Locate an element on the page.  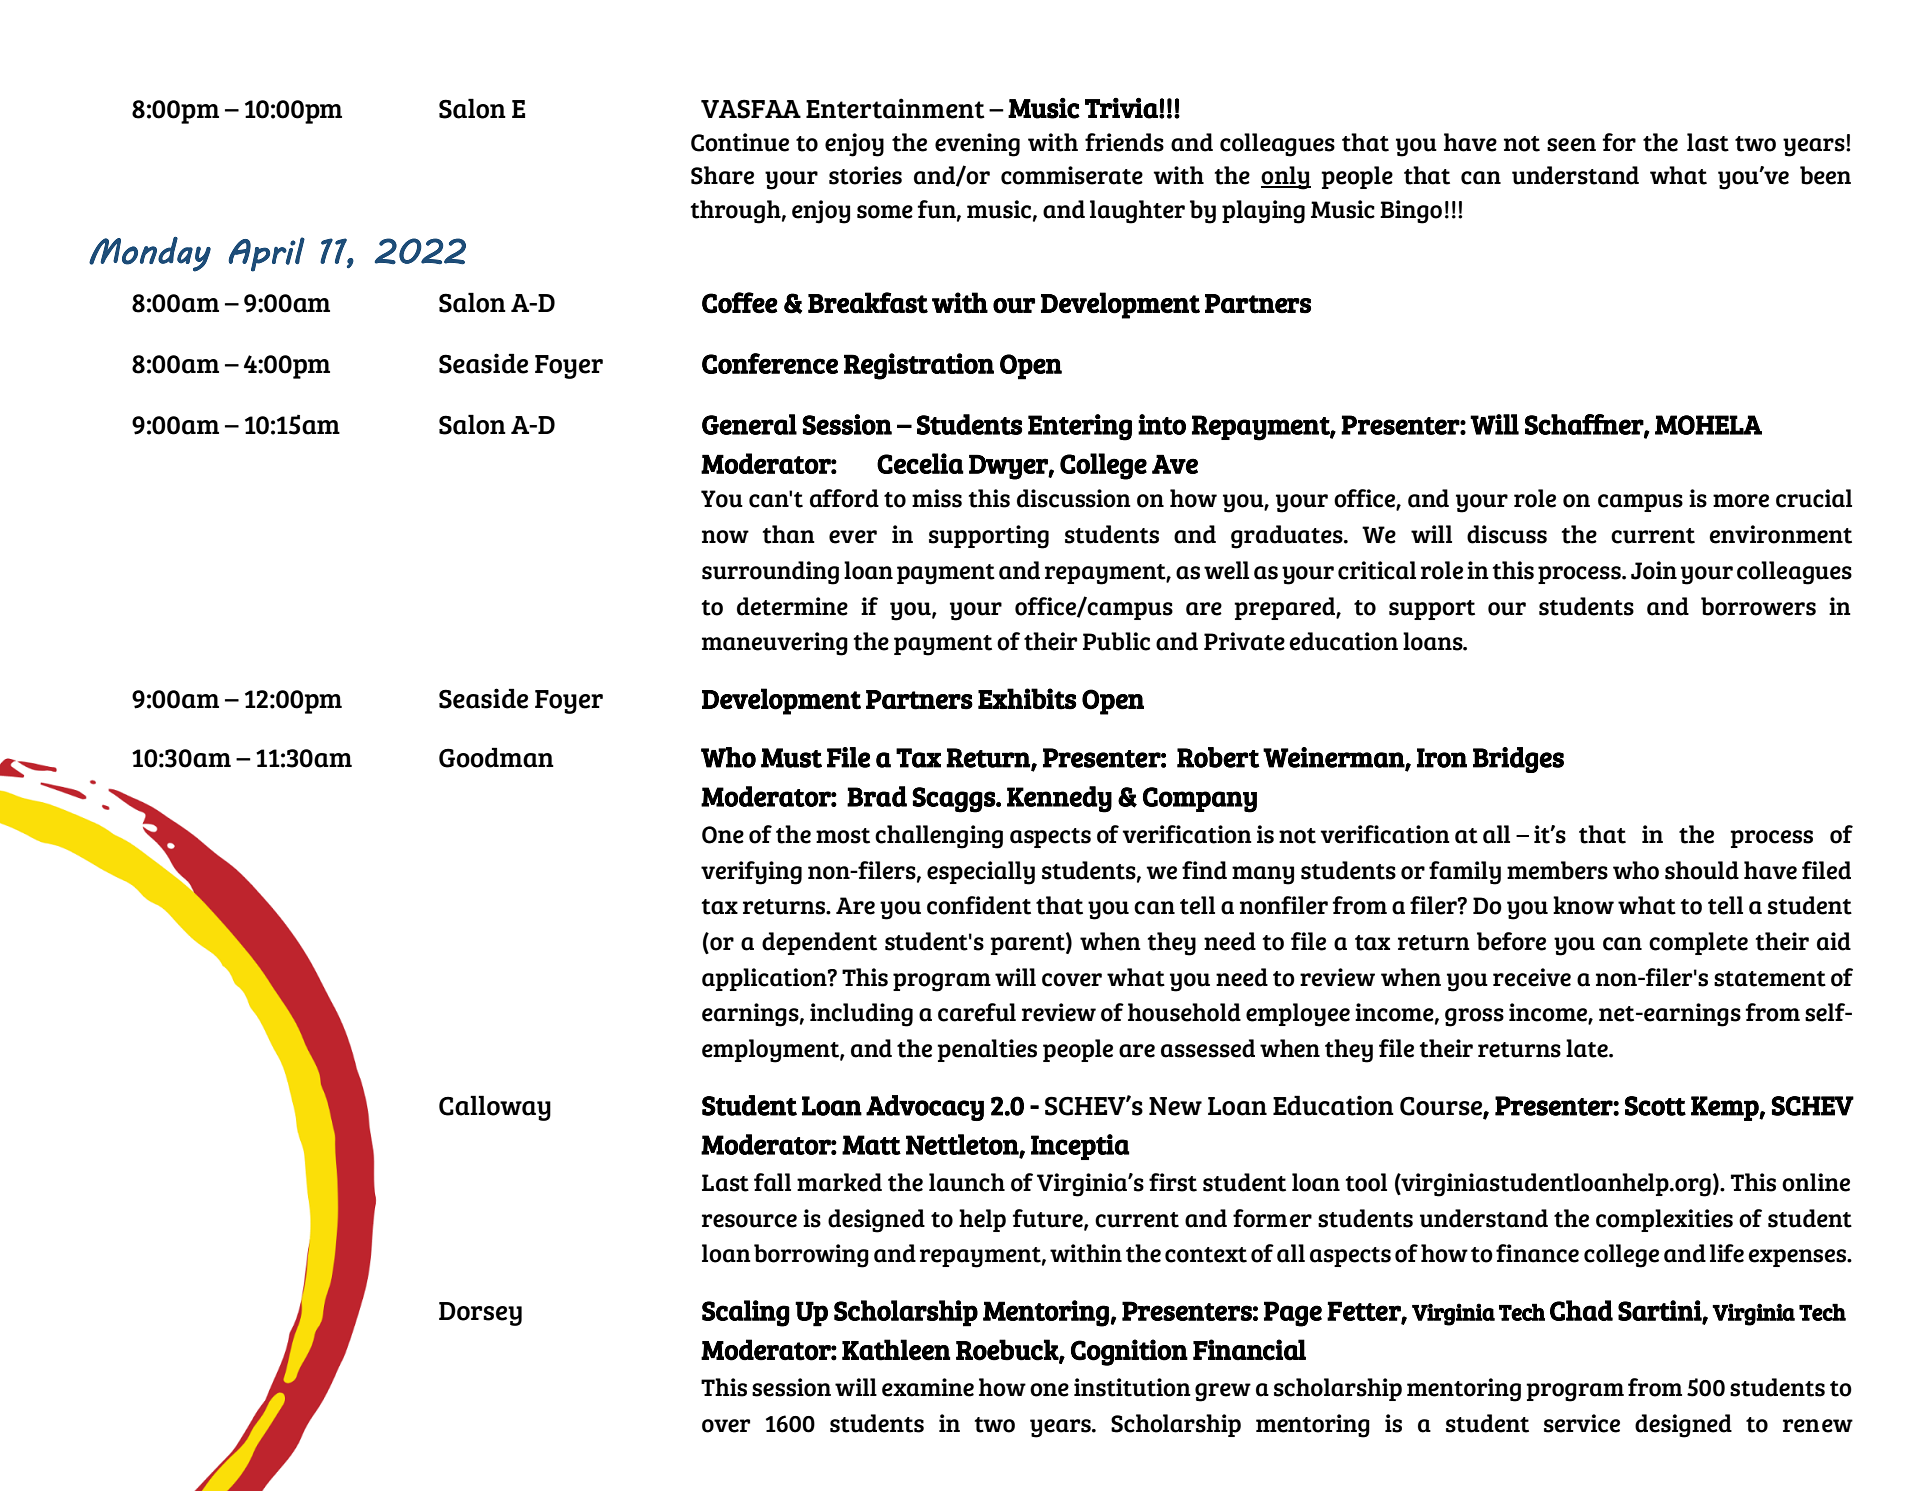
April is located at coordinates (266, 254).
